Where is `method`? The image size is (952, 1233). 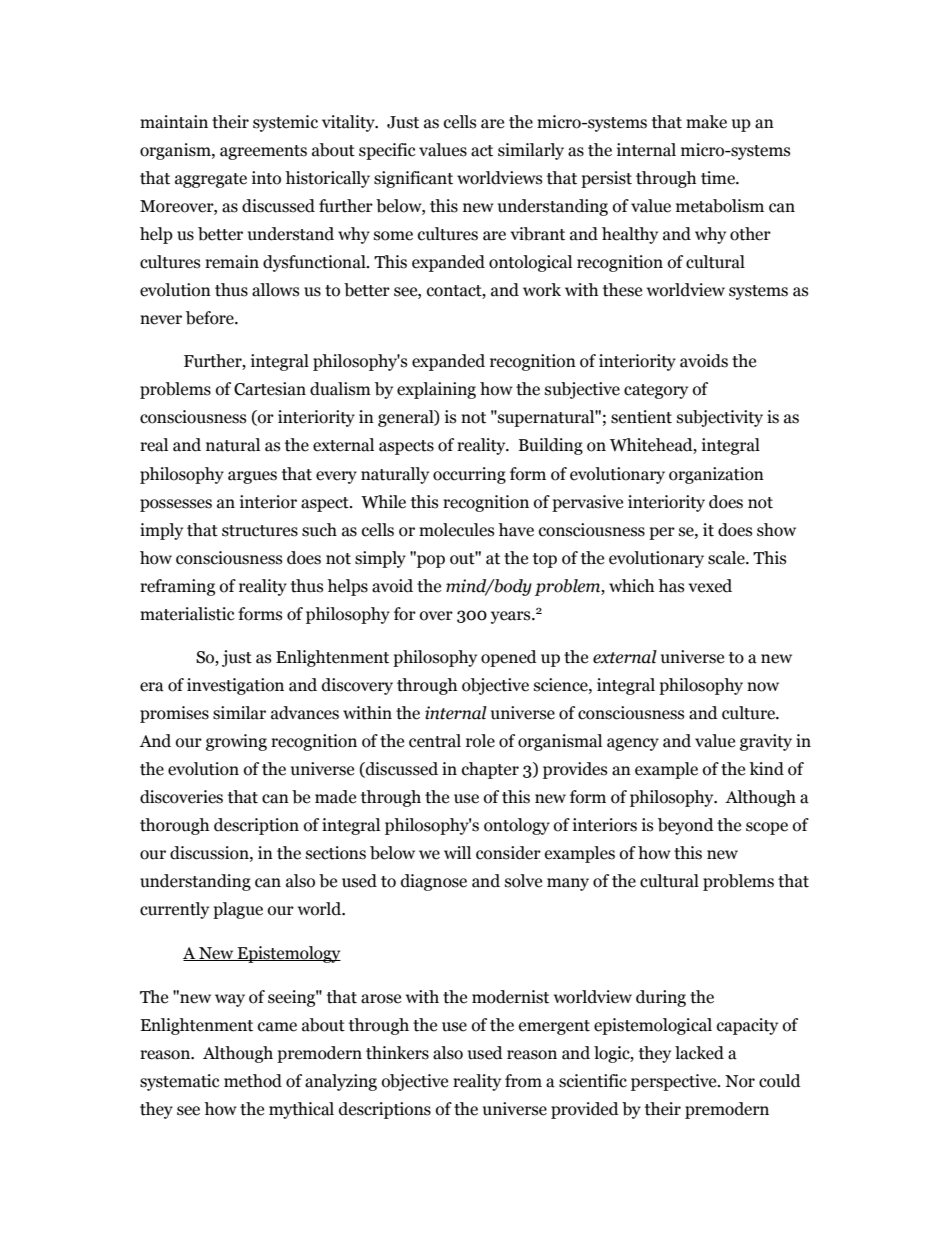
method is located at coordinates (253, 1081).
